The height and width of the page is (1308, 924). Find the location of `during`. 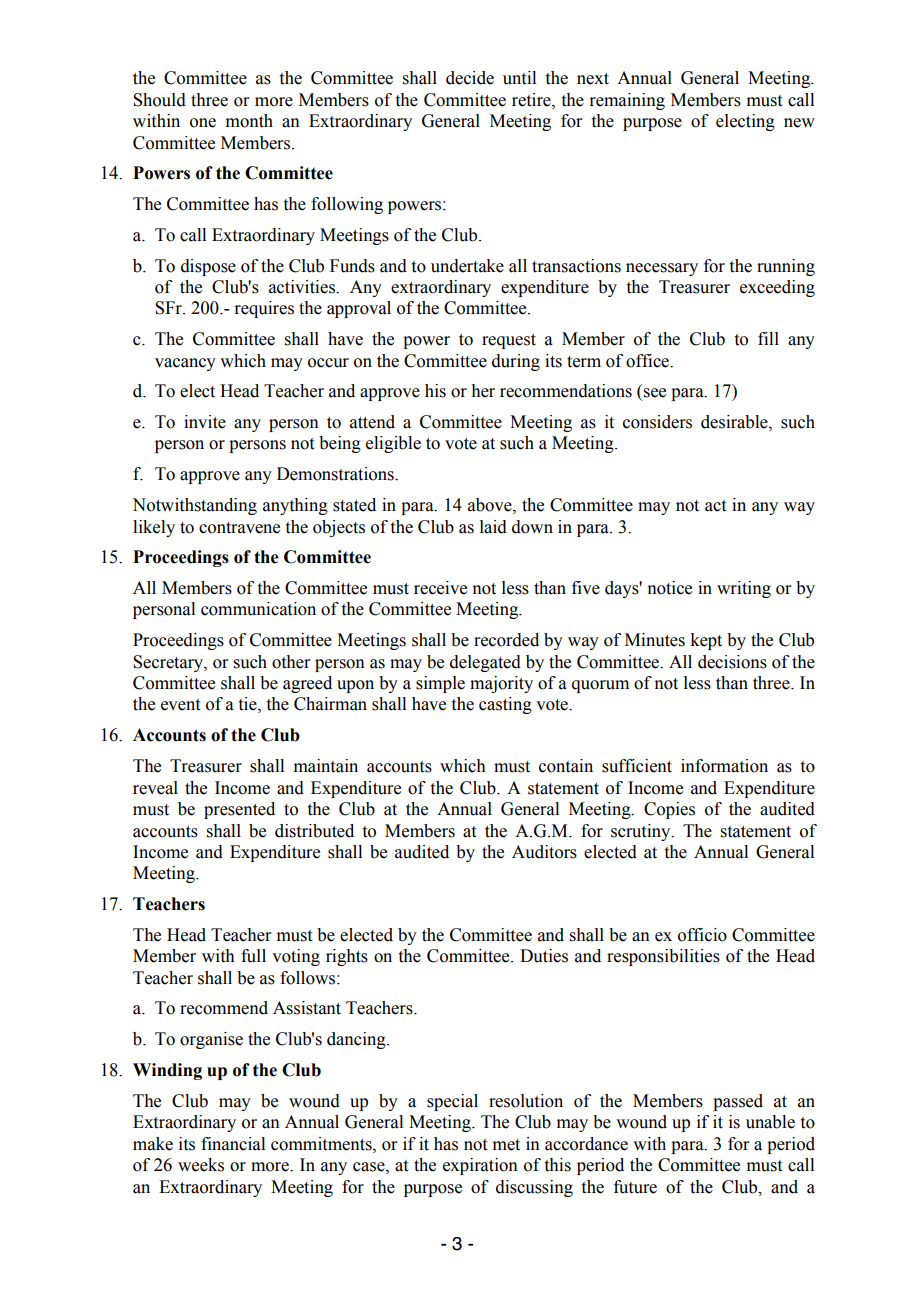

during is located at coordinates (516, 362).
